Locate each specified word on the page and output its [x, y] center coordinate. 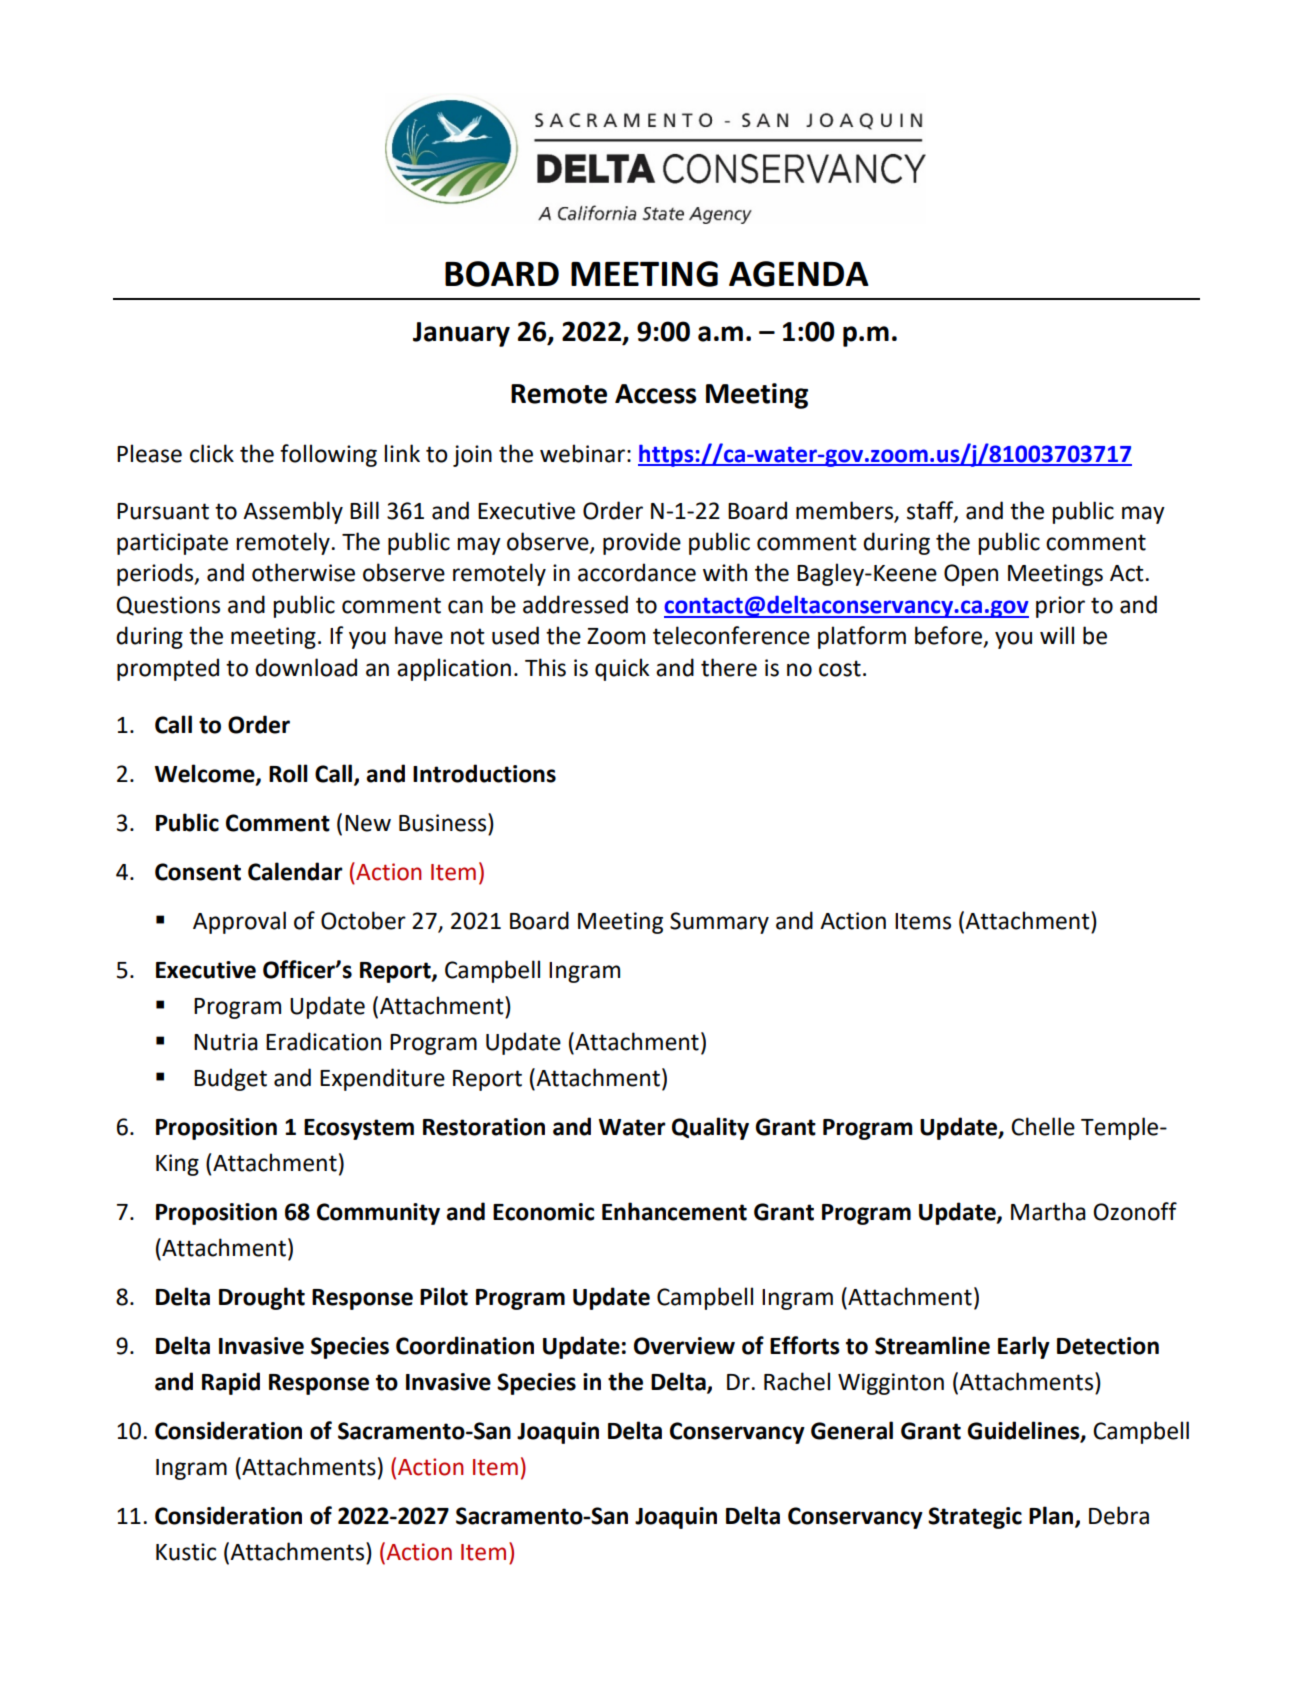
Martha [1048, 1211]
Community [378, 1214]
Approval [239, 922]
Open [971, 575]
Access [655, 394]
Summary [719, 923]
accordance [637, 572]
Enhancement [674, 1211]
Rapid [231, 1383]
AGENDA [799, 274]
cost [840, 668]
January [461, 334]
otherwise [303, 572]
